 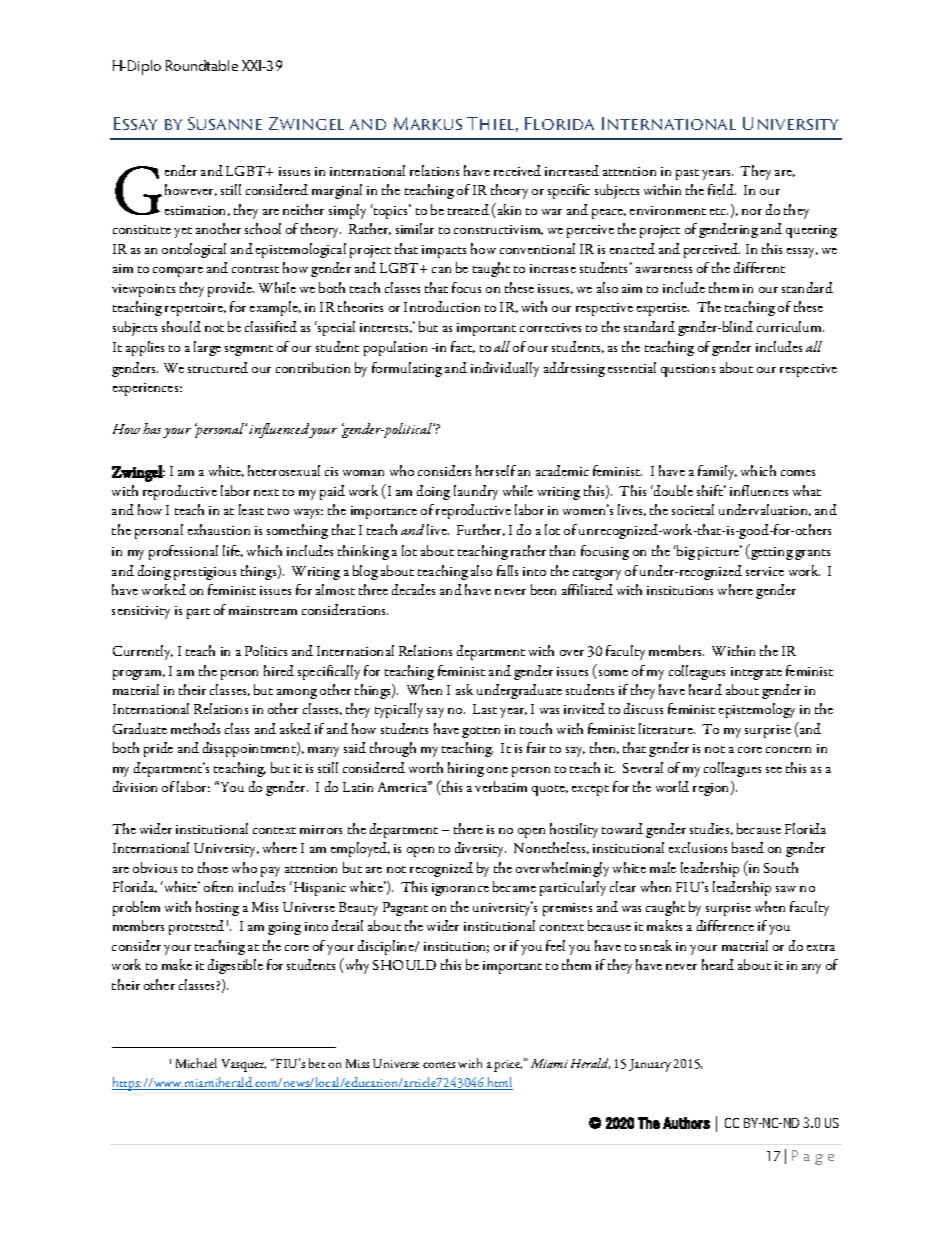 What do you see at coordinates (225, 123) in the document?
I see `Susanne` at bounding box center [225, 123].
